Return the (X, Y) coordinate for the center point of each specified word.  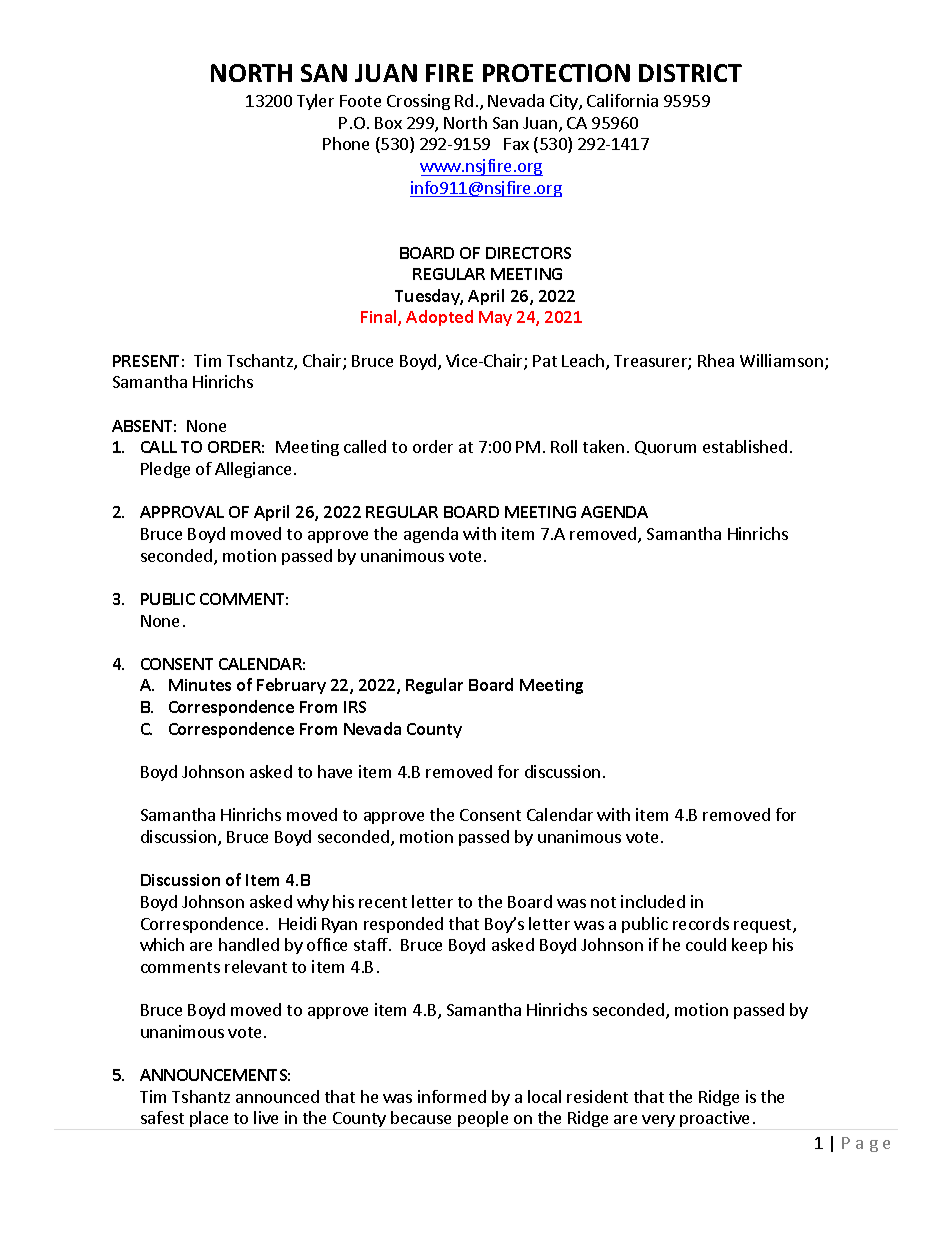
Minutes (200, 685)
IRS (355, 707)
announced (277, 1096)
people (483, 1119)
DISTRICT (690, 73)
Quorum (665, 448)
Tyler (315, 102)
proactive (714, 1119)
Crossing (418, 102)
